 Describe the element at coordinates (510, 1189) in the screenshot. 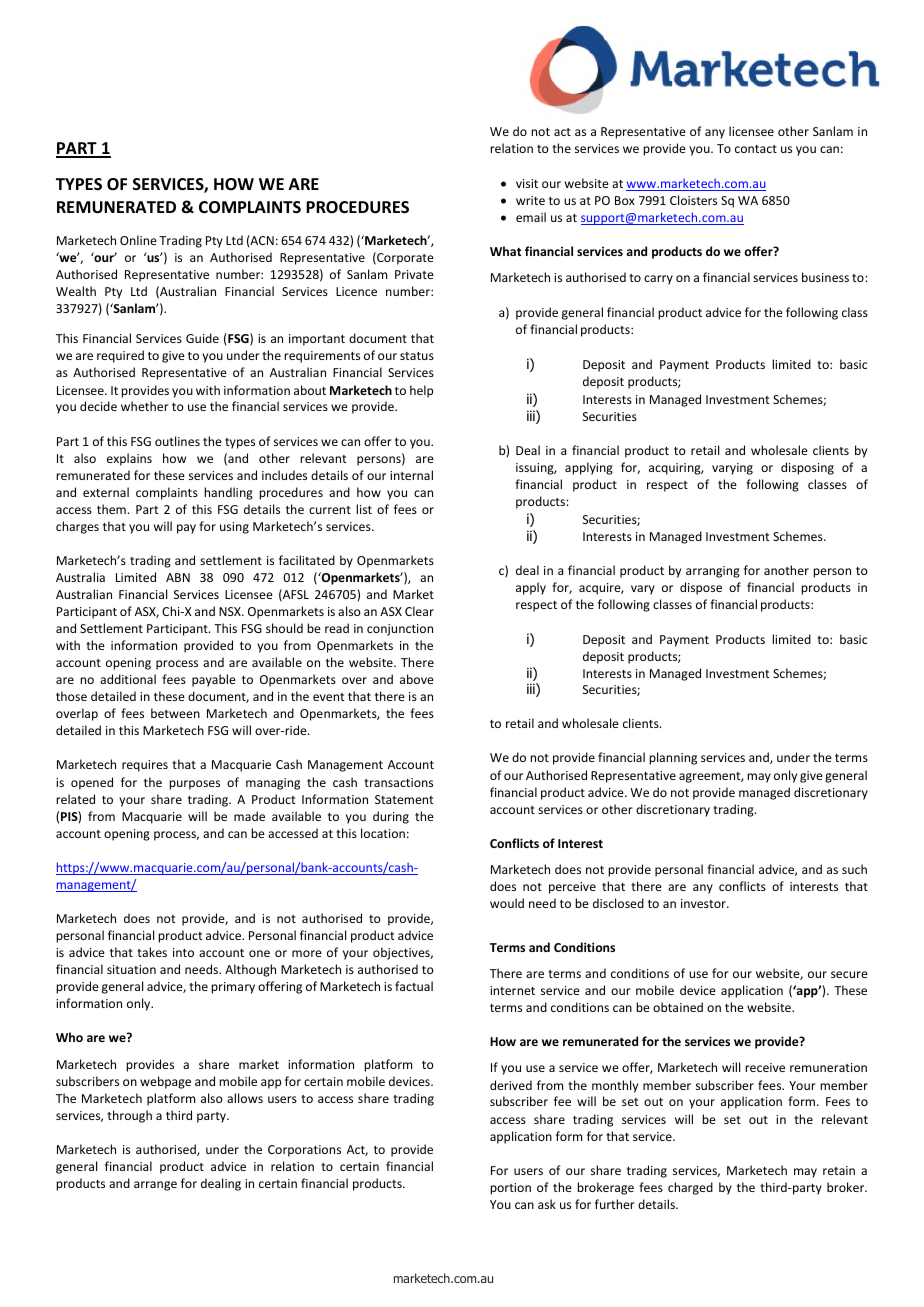

I see `portion` at that location.
